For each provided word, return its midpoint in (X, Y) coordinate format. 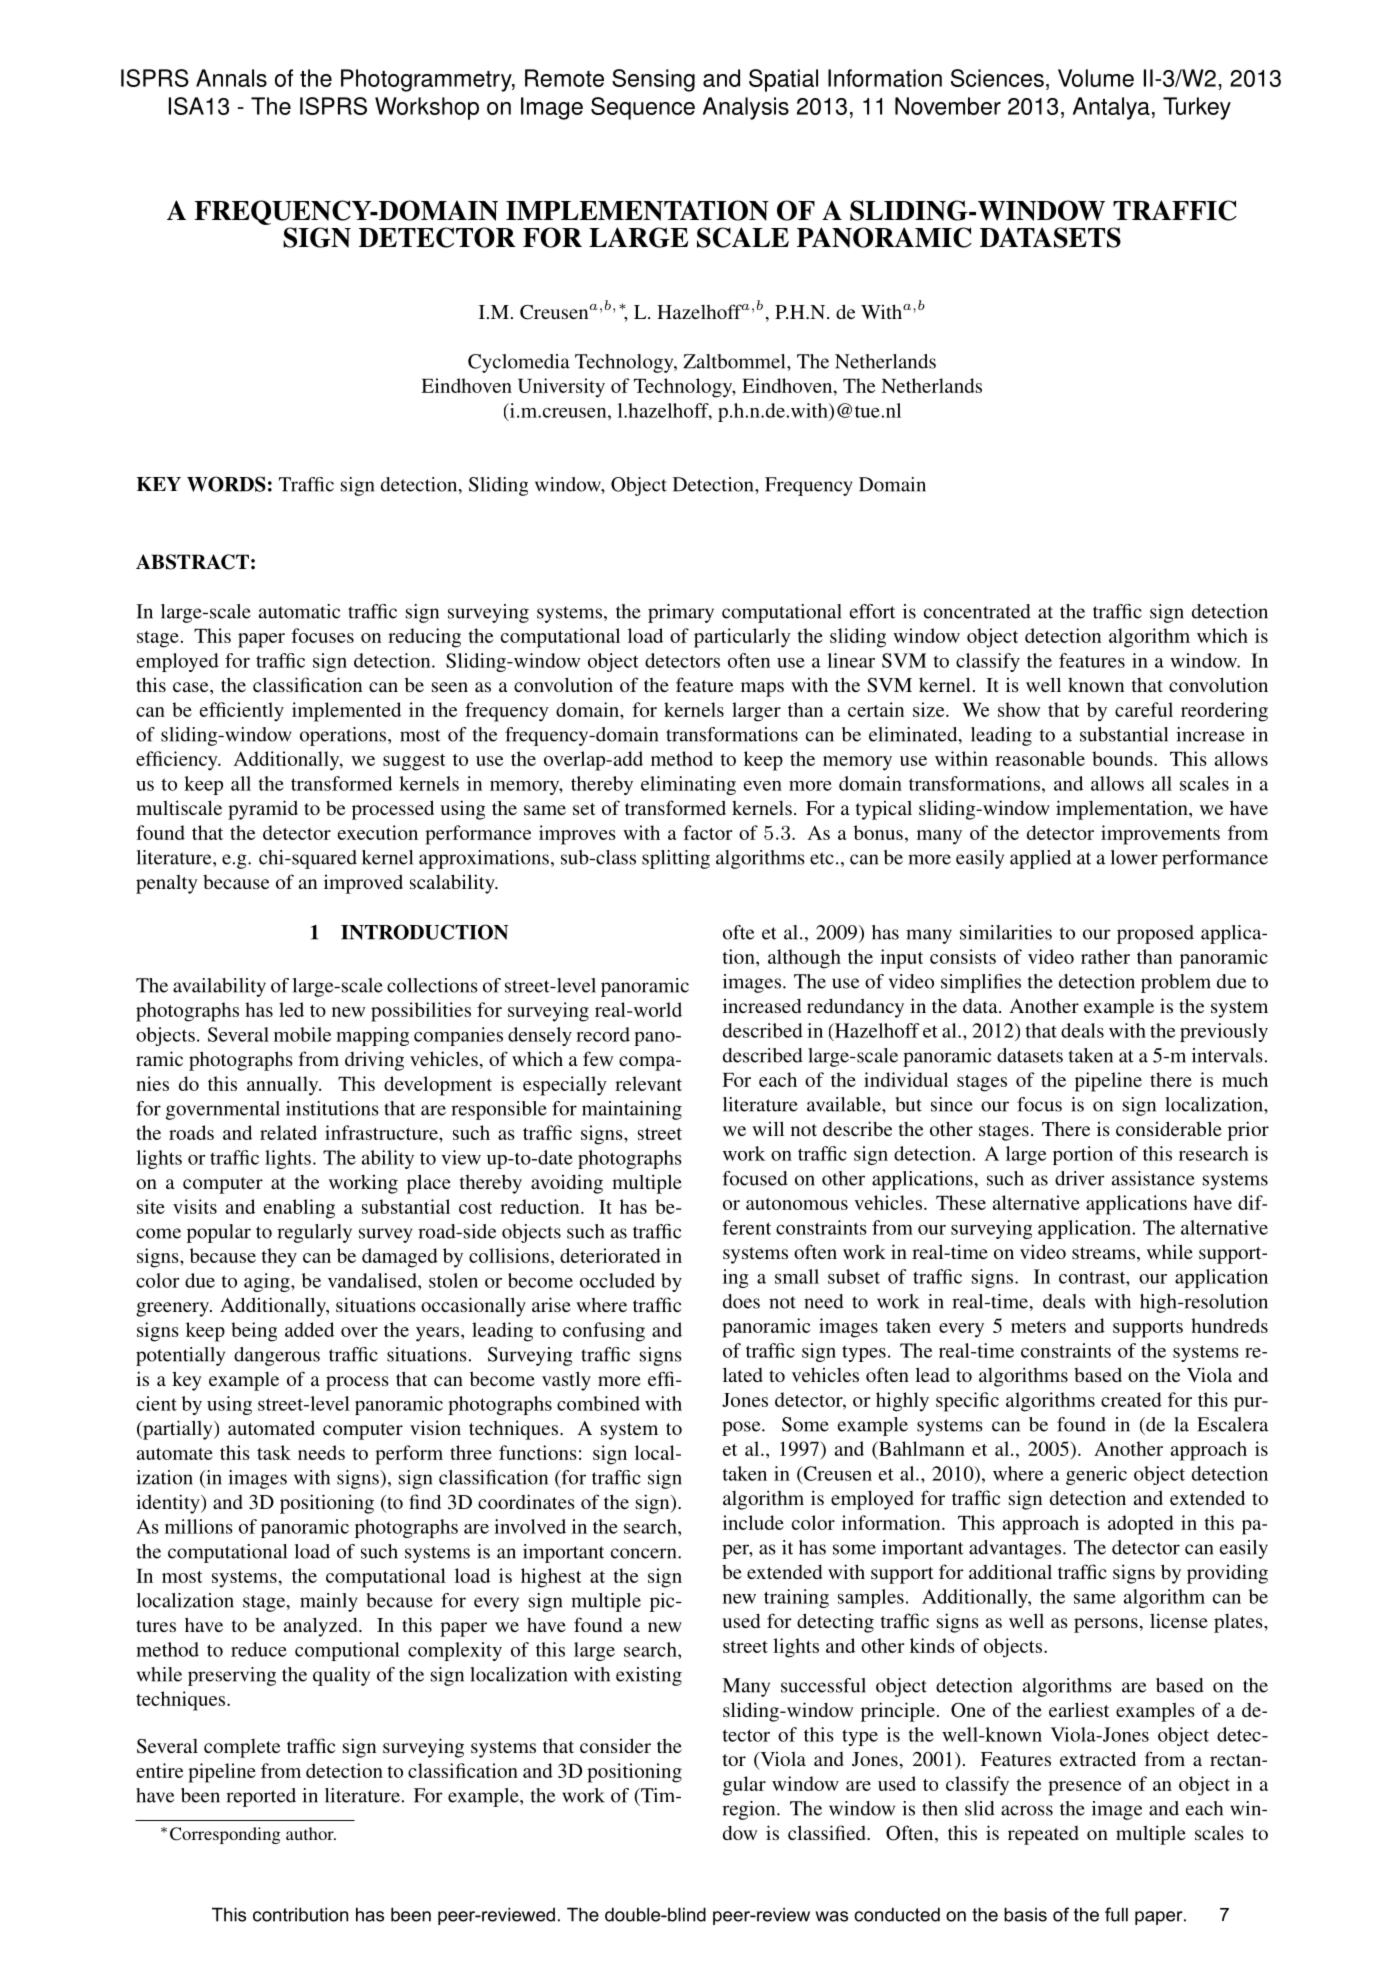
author (311, 1833)
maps (762, 689)
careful (1144, 709)
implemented (346, 712)
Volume (1096, 78)
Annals (231, 78)
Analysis (746, 108)
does (741, 1301)
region (750, 1810)
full (1116, 1914)
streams (1103, 1253)
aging (268, 1282)
